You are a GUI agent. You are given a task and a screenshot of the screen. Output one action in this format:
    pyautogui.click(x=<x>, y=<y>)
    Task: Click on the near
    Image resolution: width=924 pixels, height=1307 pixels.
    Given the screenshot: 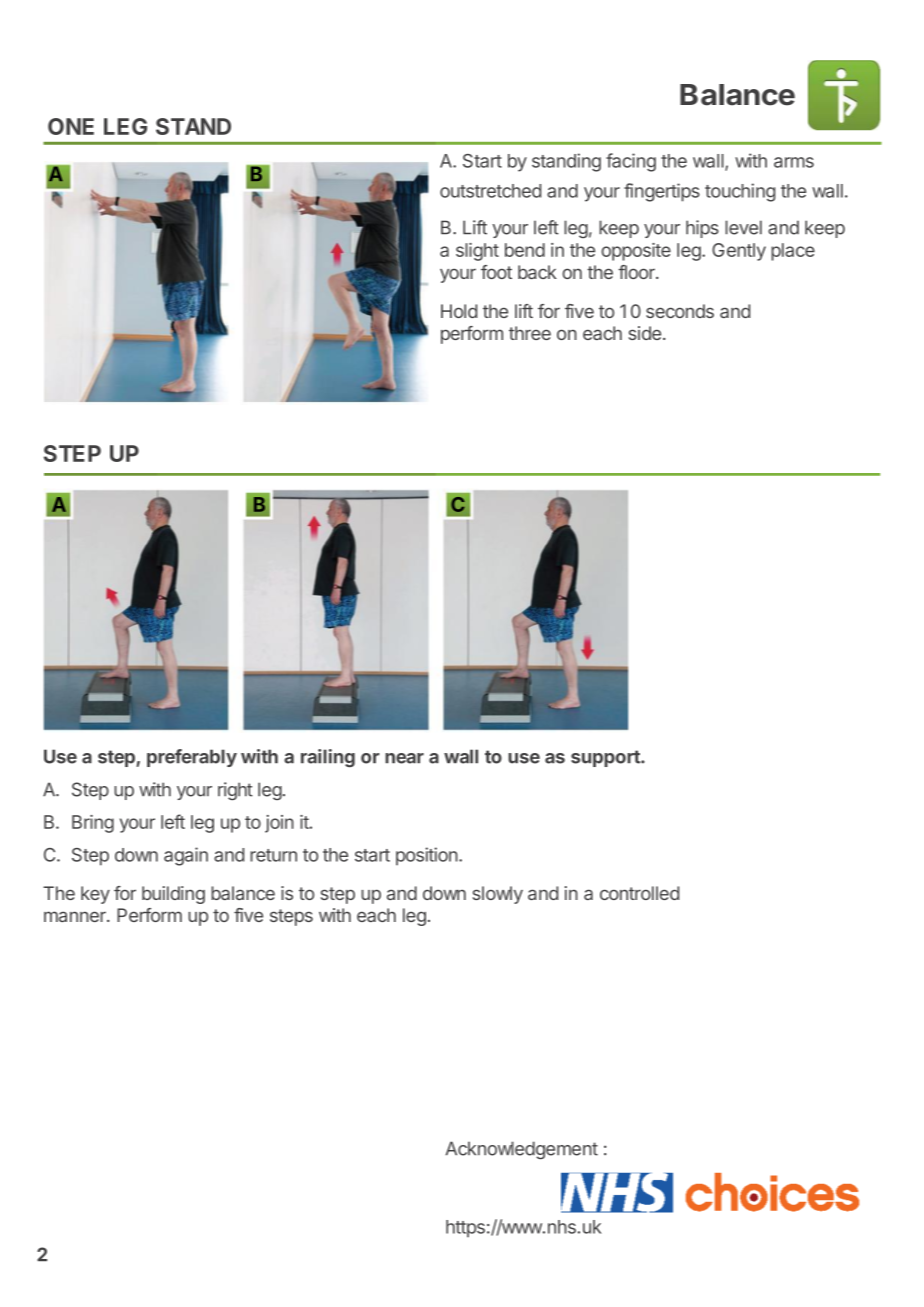 What is the action you would take?
    pyautogui.click(x=404, y=758)
